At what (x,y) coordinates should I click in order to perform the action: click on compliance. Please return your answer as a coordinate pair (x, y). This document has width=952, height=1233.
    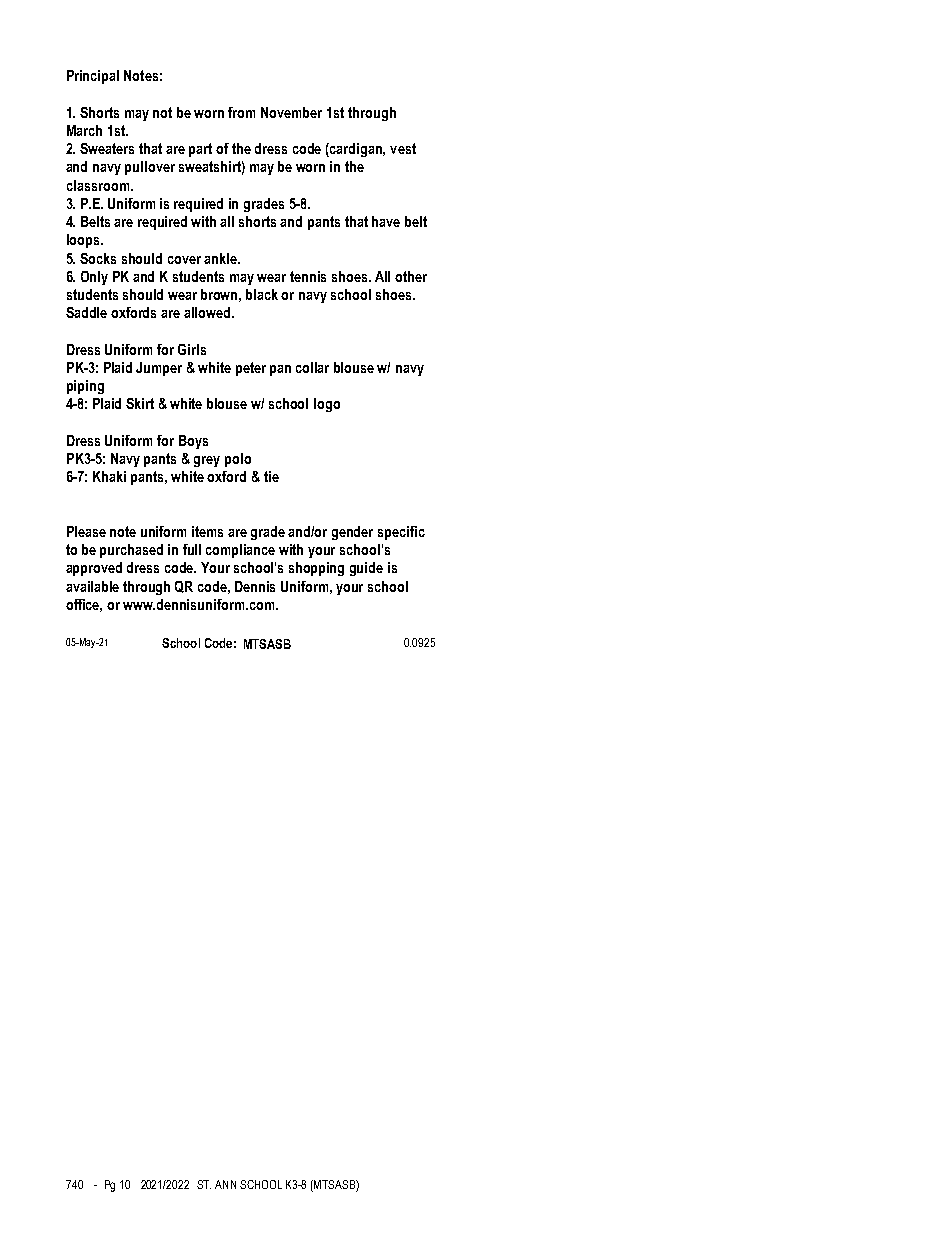
    Looking at the image, I should click on (240, 551).
